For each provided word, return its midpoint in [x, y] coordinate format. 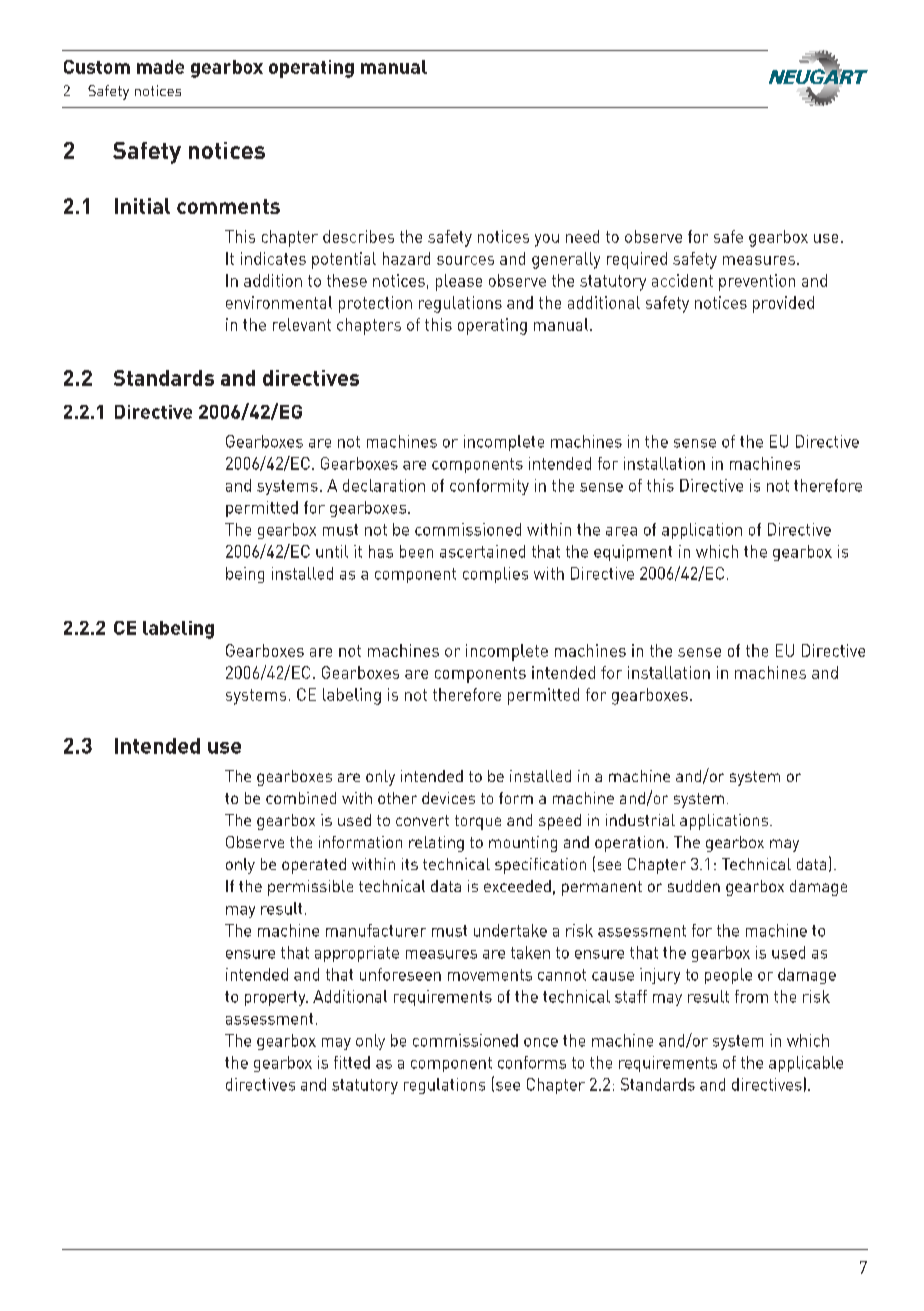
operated [314, 866]
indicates [273, 258]
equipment [633, 553]
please [459, 282]
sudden [694, 886]
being [245, 575]
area [621, 531]
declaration [384, 485]
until [332, 551]
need [582, 236]
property [276, 998]
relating [436, 844]
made [160, 67]
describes [358, 236]
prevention [757, 282]
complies [495, 575]
